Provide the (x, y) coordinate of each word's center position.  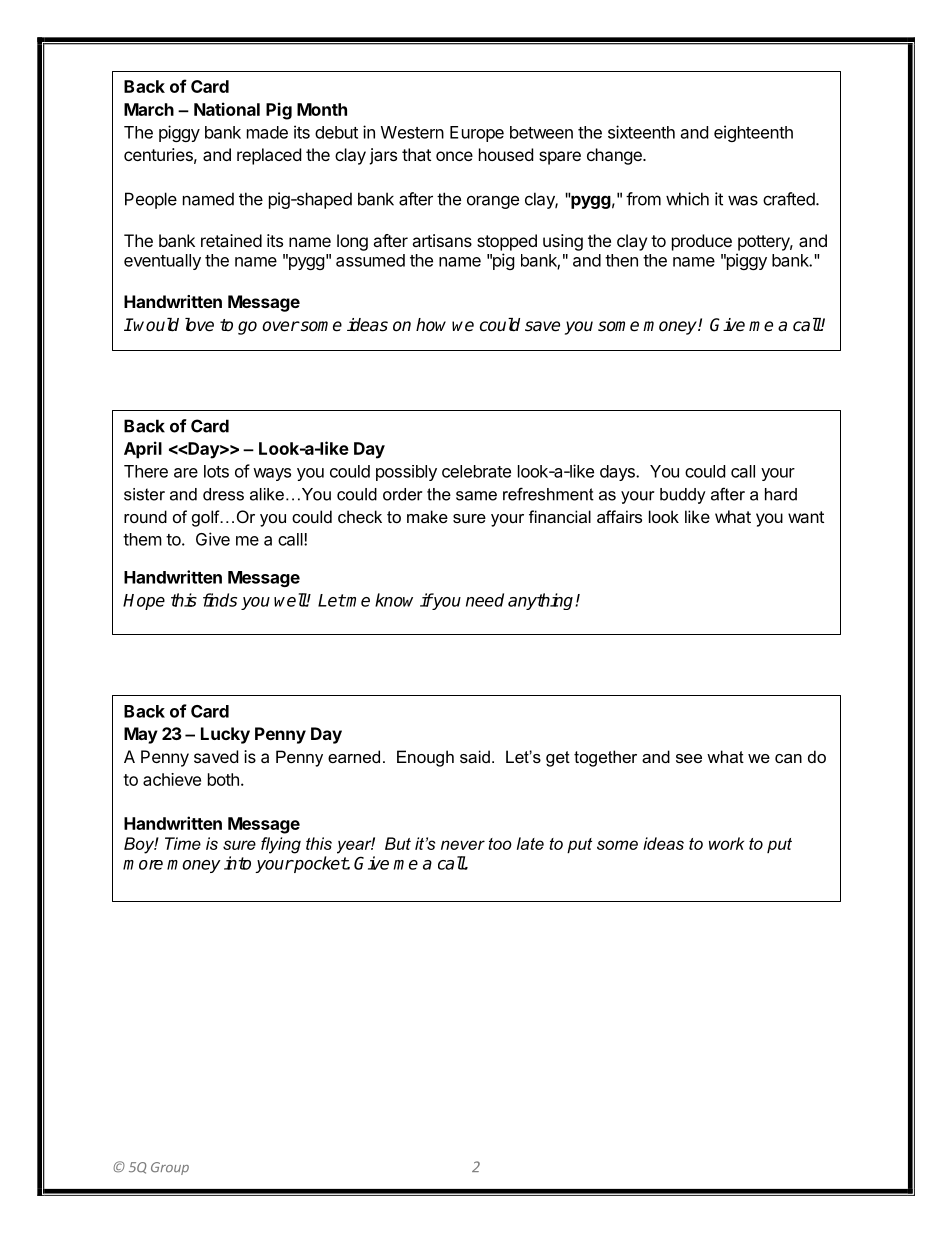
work (726, 843)
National (227, 109)
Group (170, 1168)
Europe (477, 134)
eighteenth (753, 133)
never (463, 845)
